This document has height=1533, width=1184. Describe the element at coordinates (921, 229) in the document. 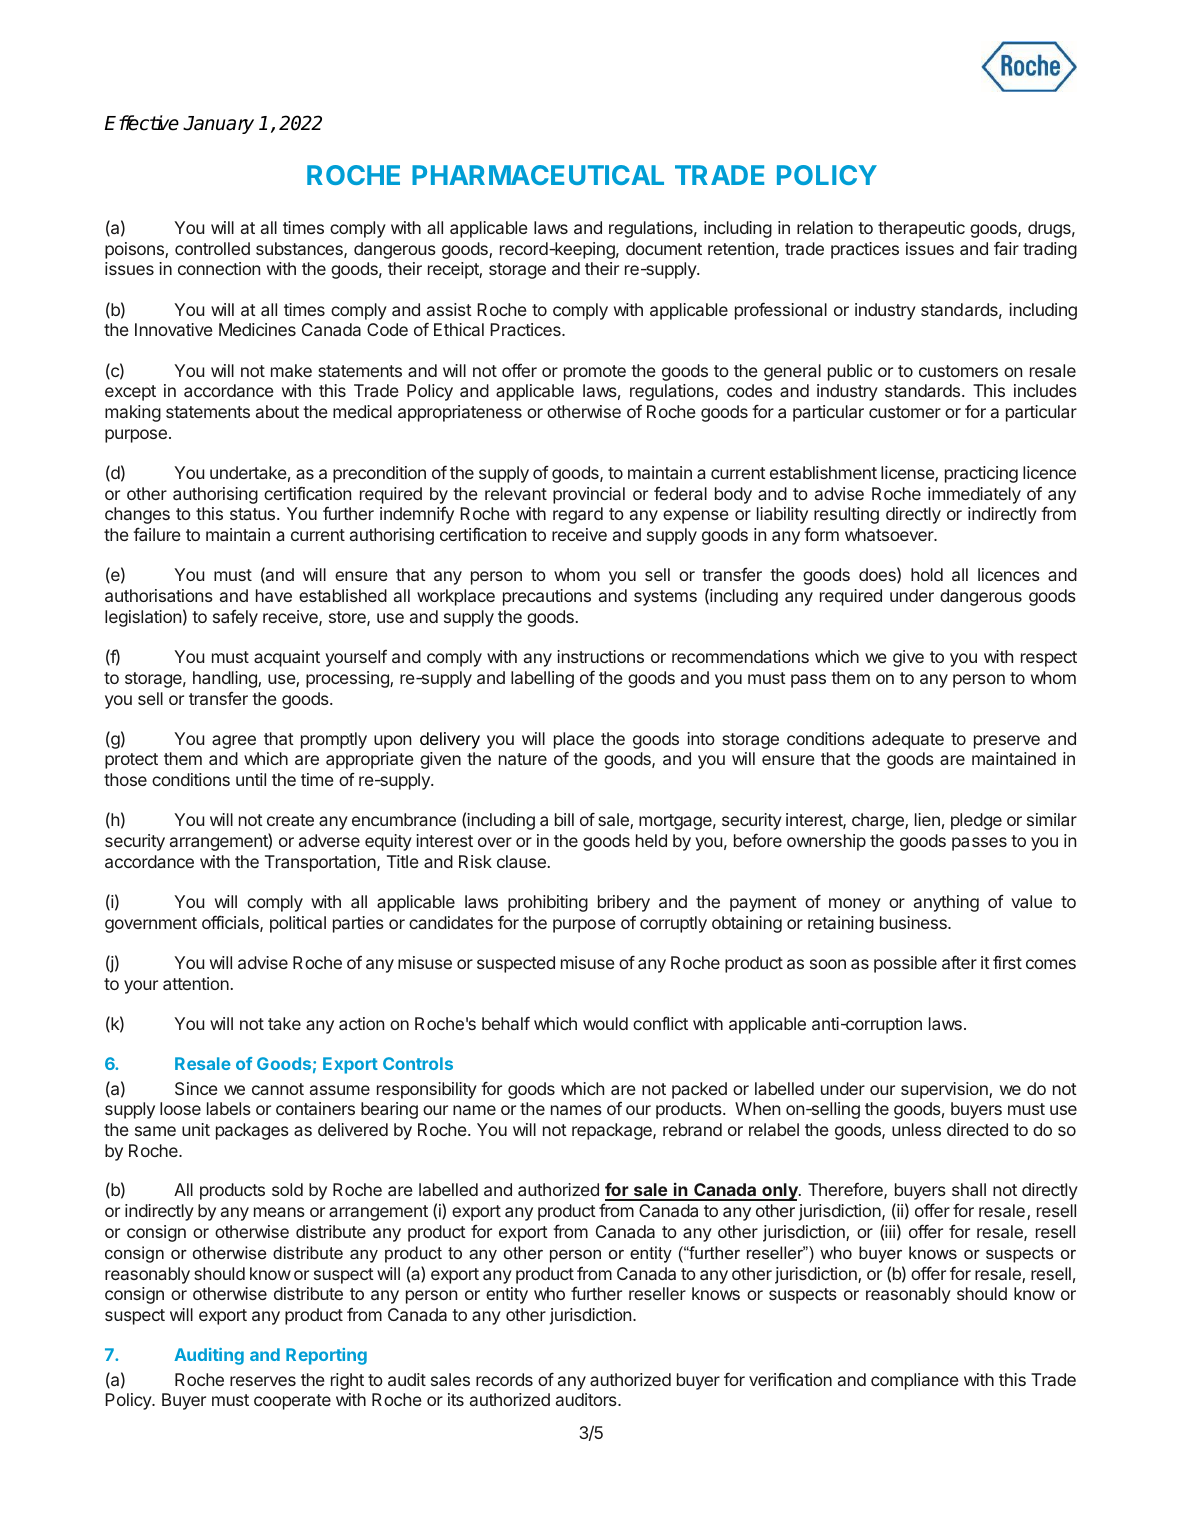

I see `therapeutic` at that location.
